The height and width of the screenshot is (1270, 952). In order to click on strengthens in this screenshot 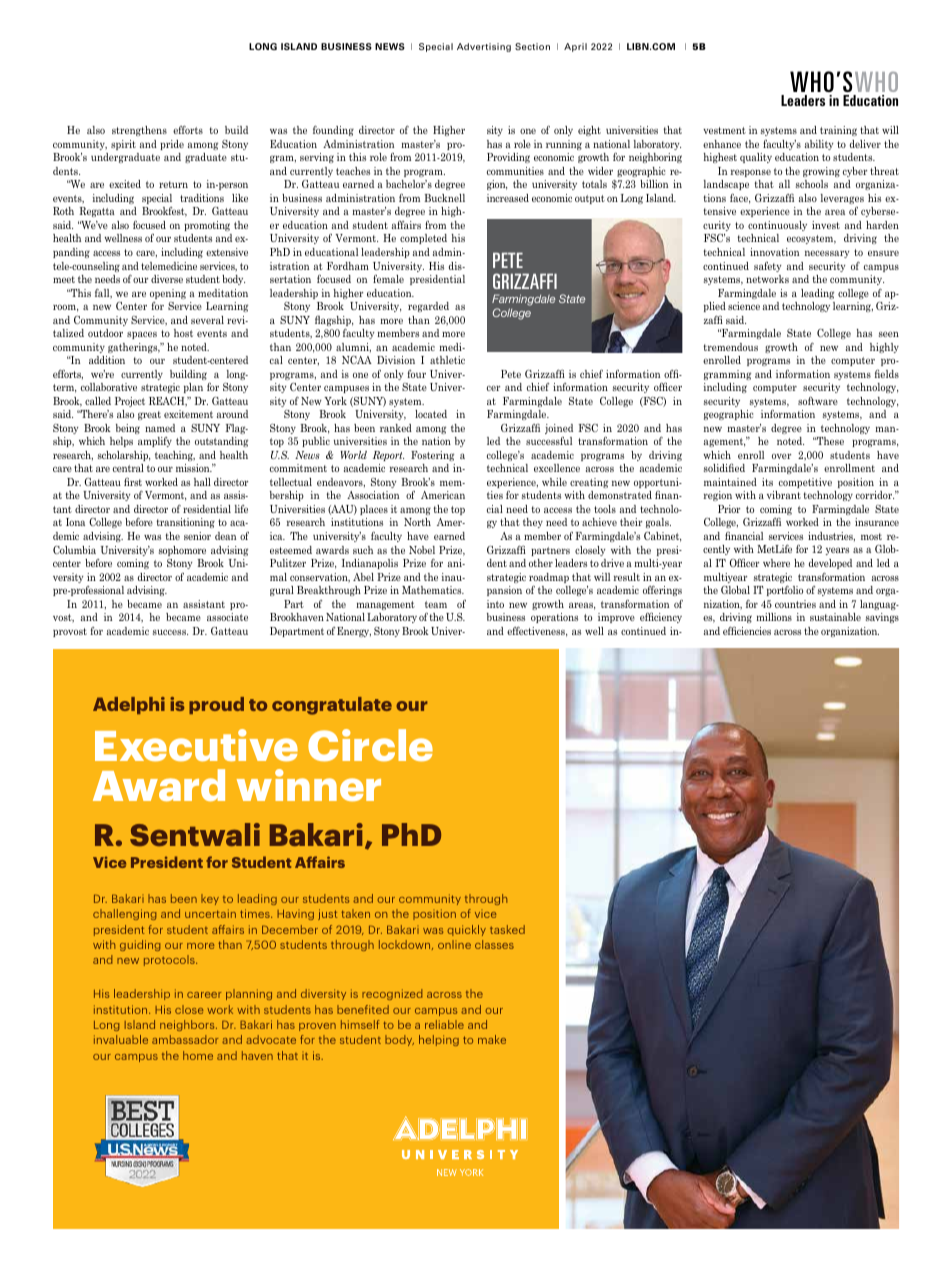, I will do `click(139, 131)`.
